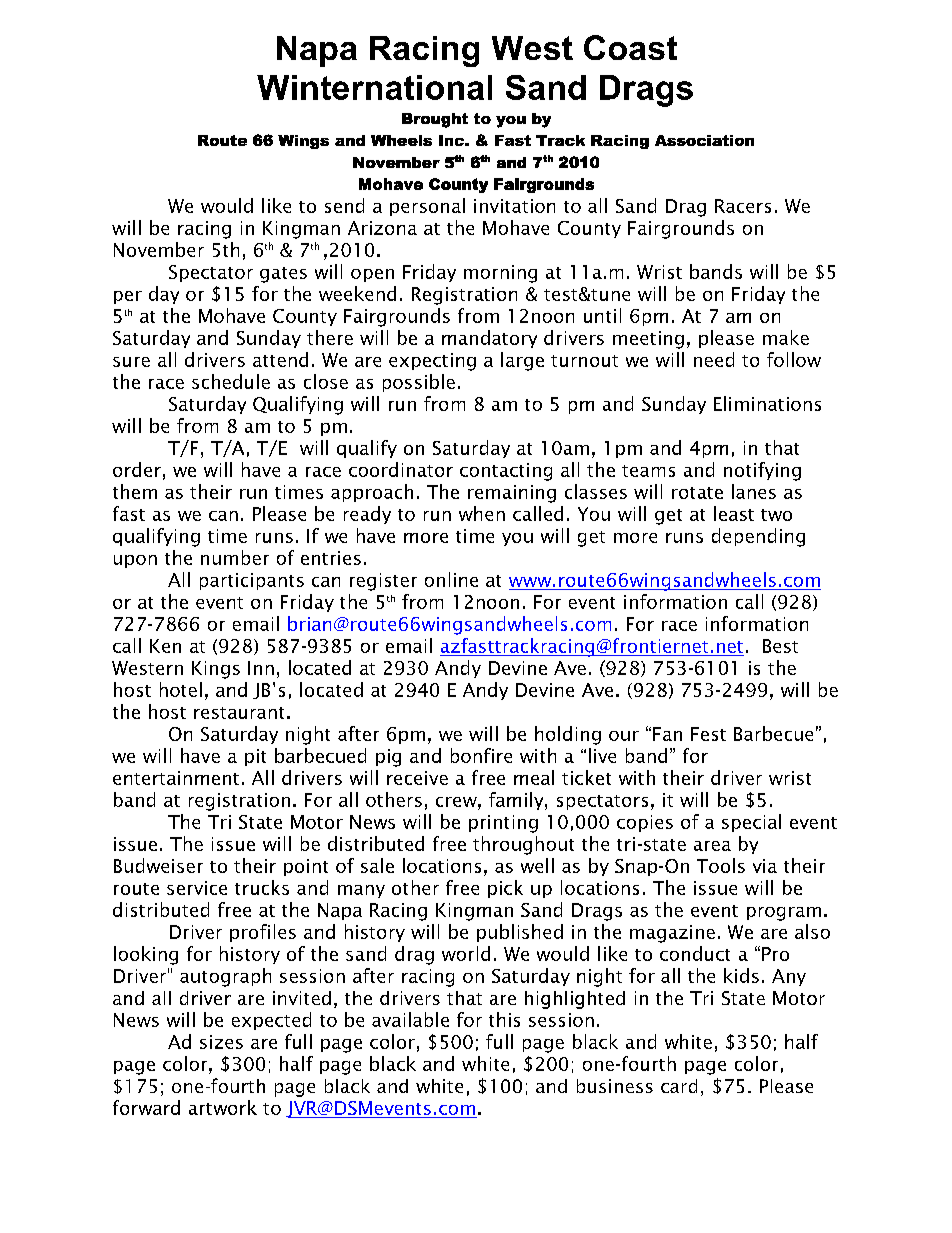  Describe the element at coordinates (235, 557) in the screenshot. I see `number` at that location.
